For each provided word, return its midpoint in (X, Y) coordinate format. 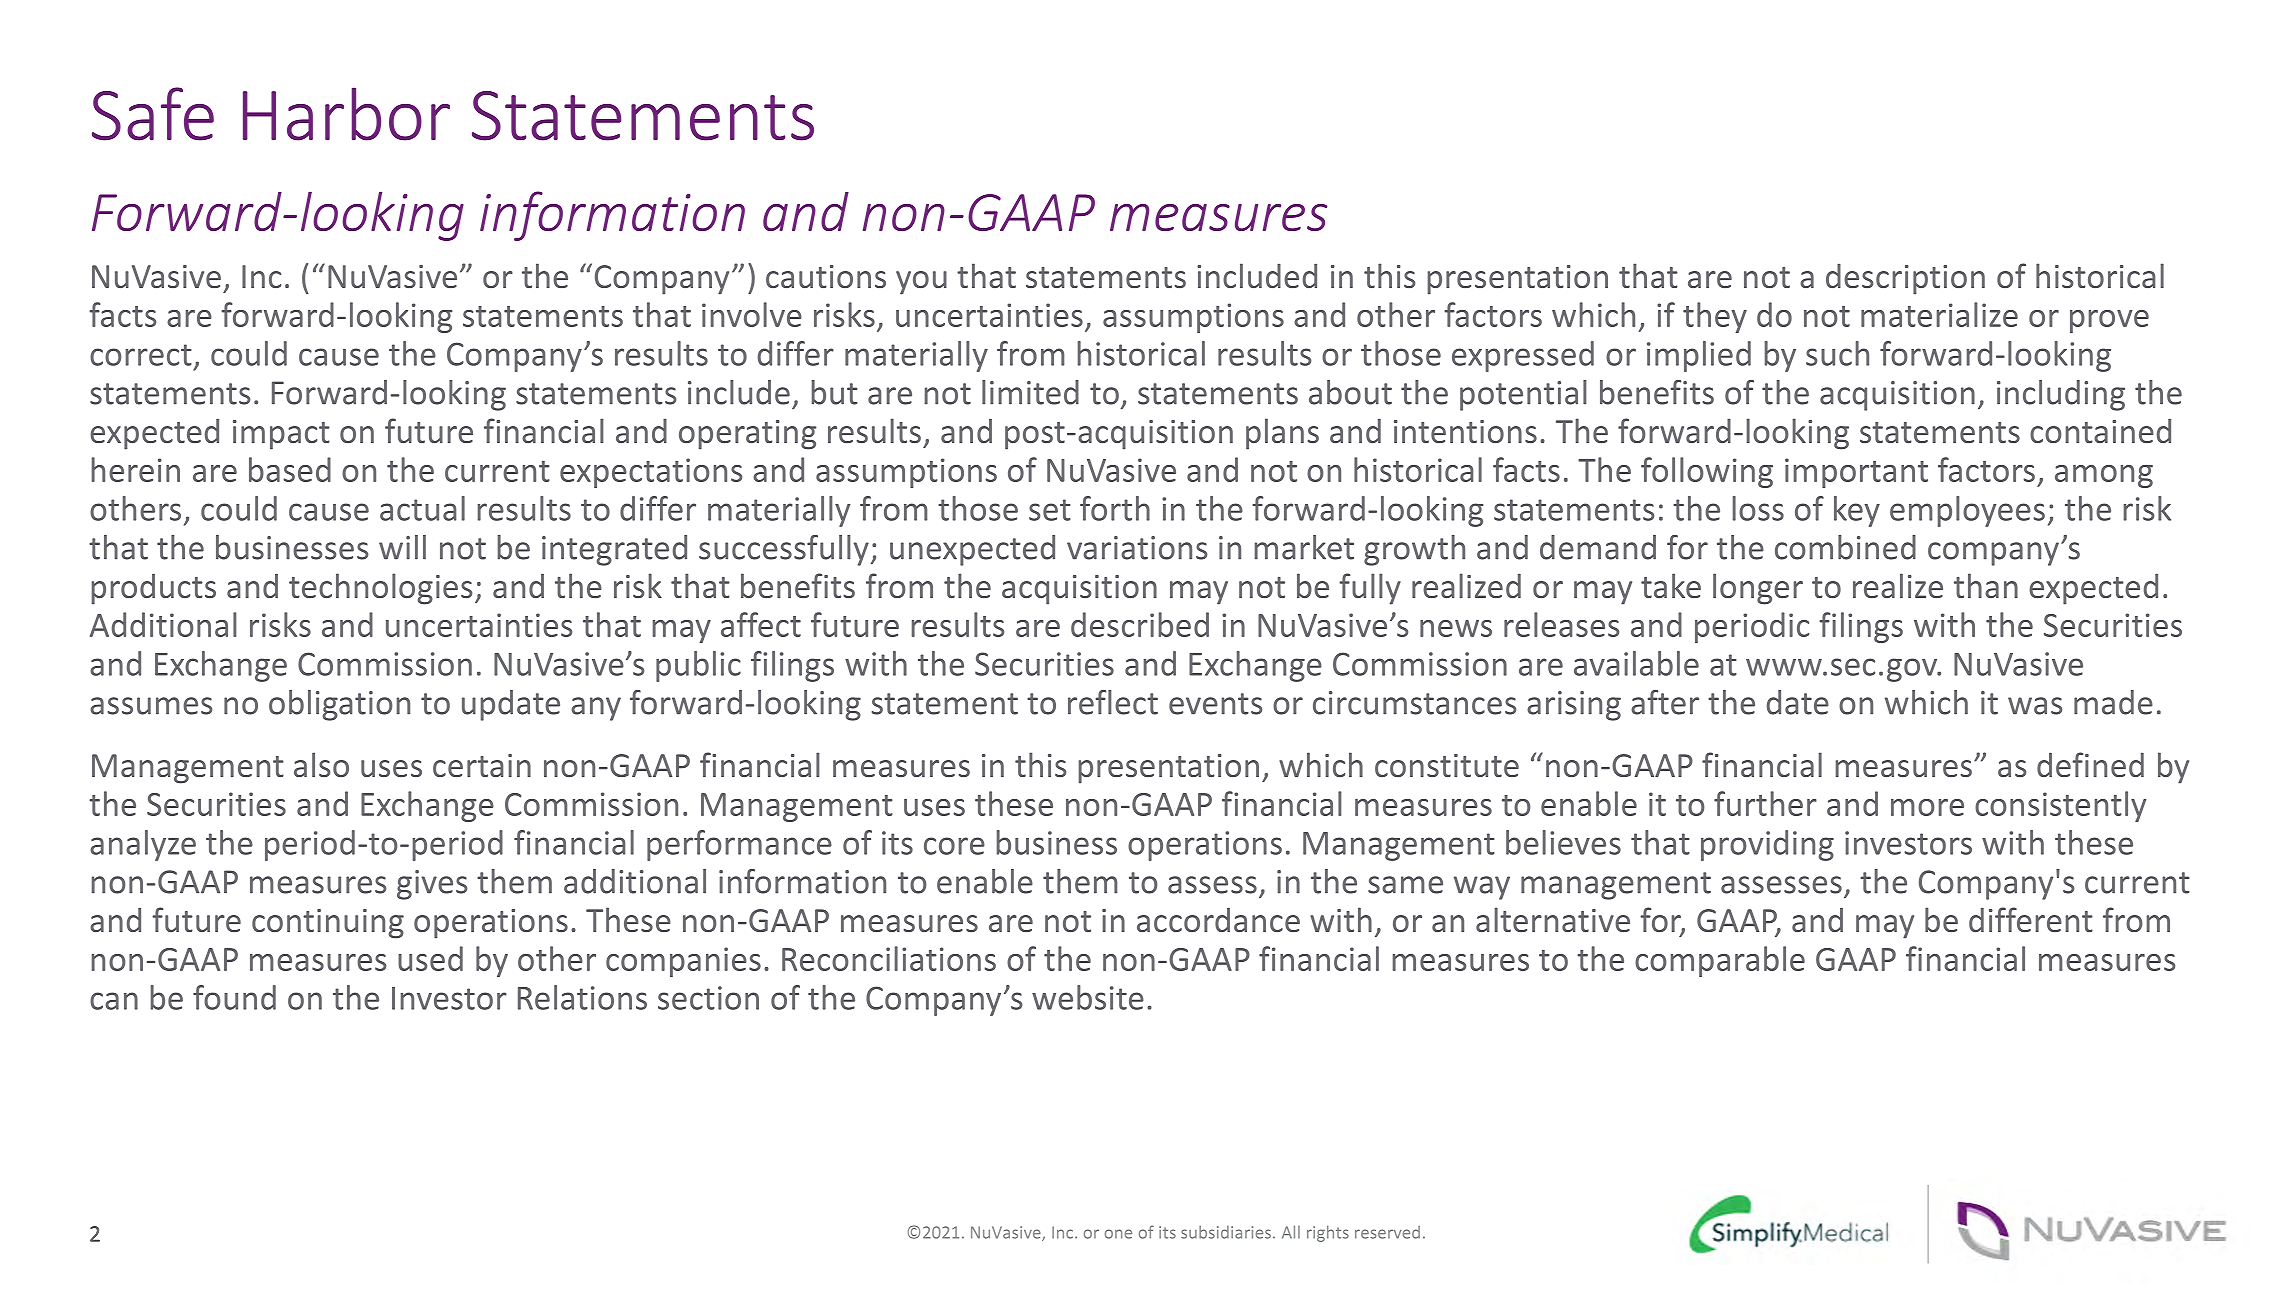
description (1905, 279)
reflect (1113, 702)
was (2035, 706)
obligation (339, 705)
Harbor (346, 114)
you (921, 283)
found (234, 997)
